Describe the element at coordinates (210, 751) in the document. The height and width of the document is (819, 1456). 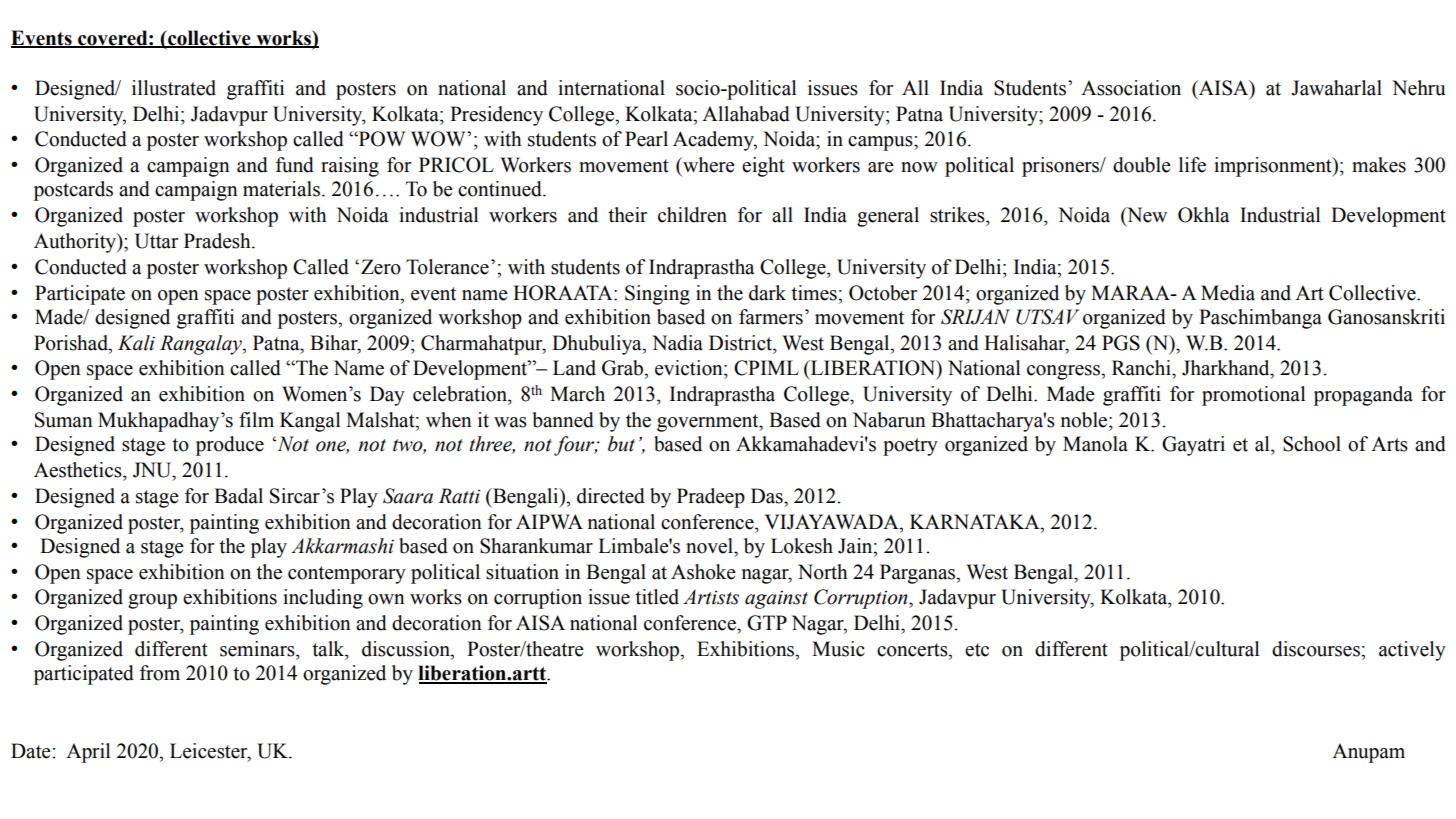
I see `Leicester` at that location.
